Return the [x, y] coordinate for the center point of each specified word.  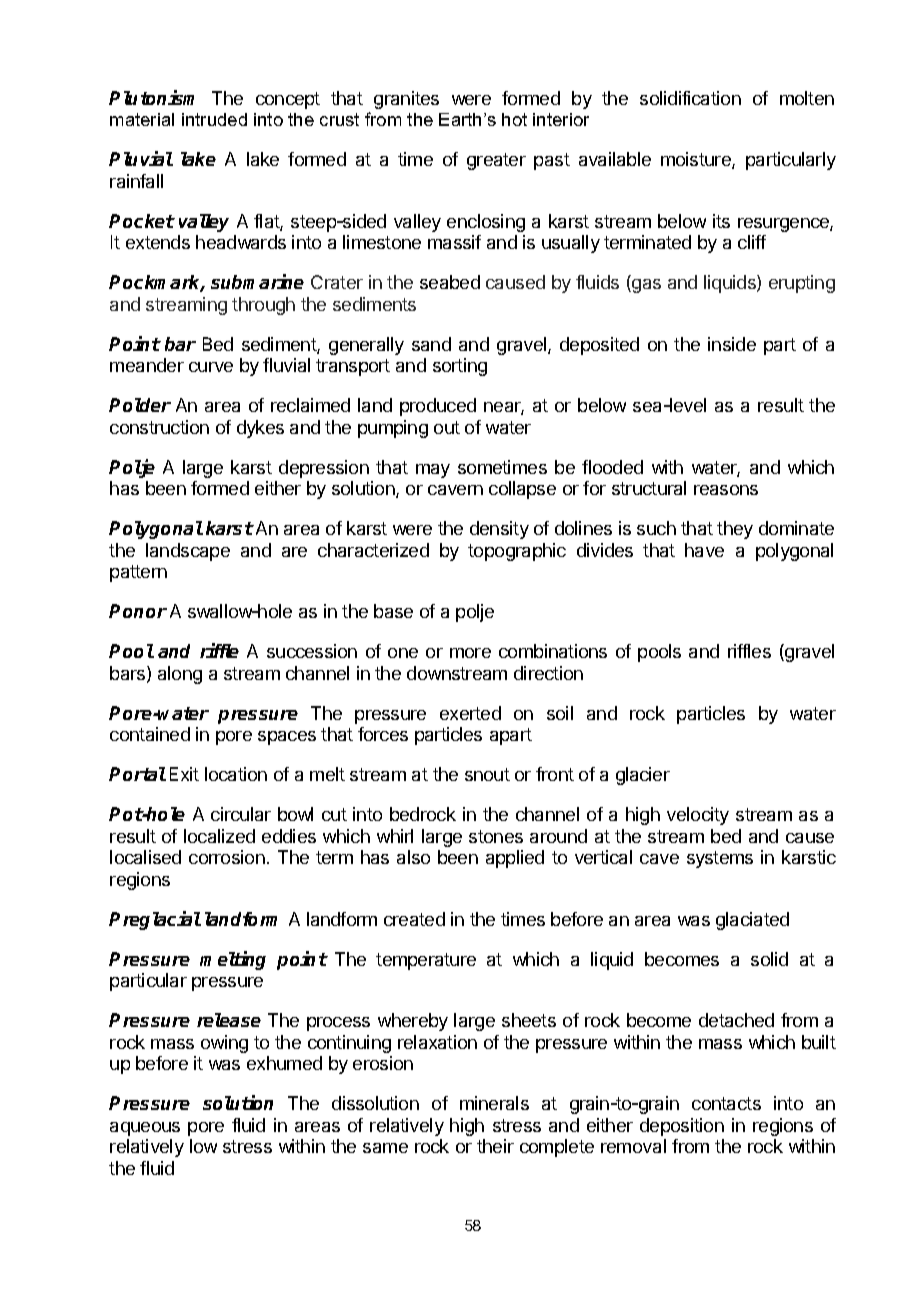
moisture [697, 160]
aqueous [145, 1129]
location [236, 774]
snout [487, 774]
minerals [494, 1103]
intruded [214, 119]
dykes [260, 429]
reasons [726, 490]
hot [514, 119]
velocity [698, 816]
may [433, 471]
